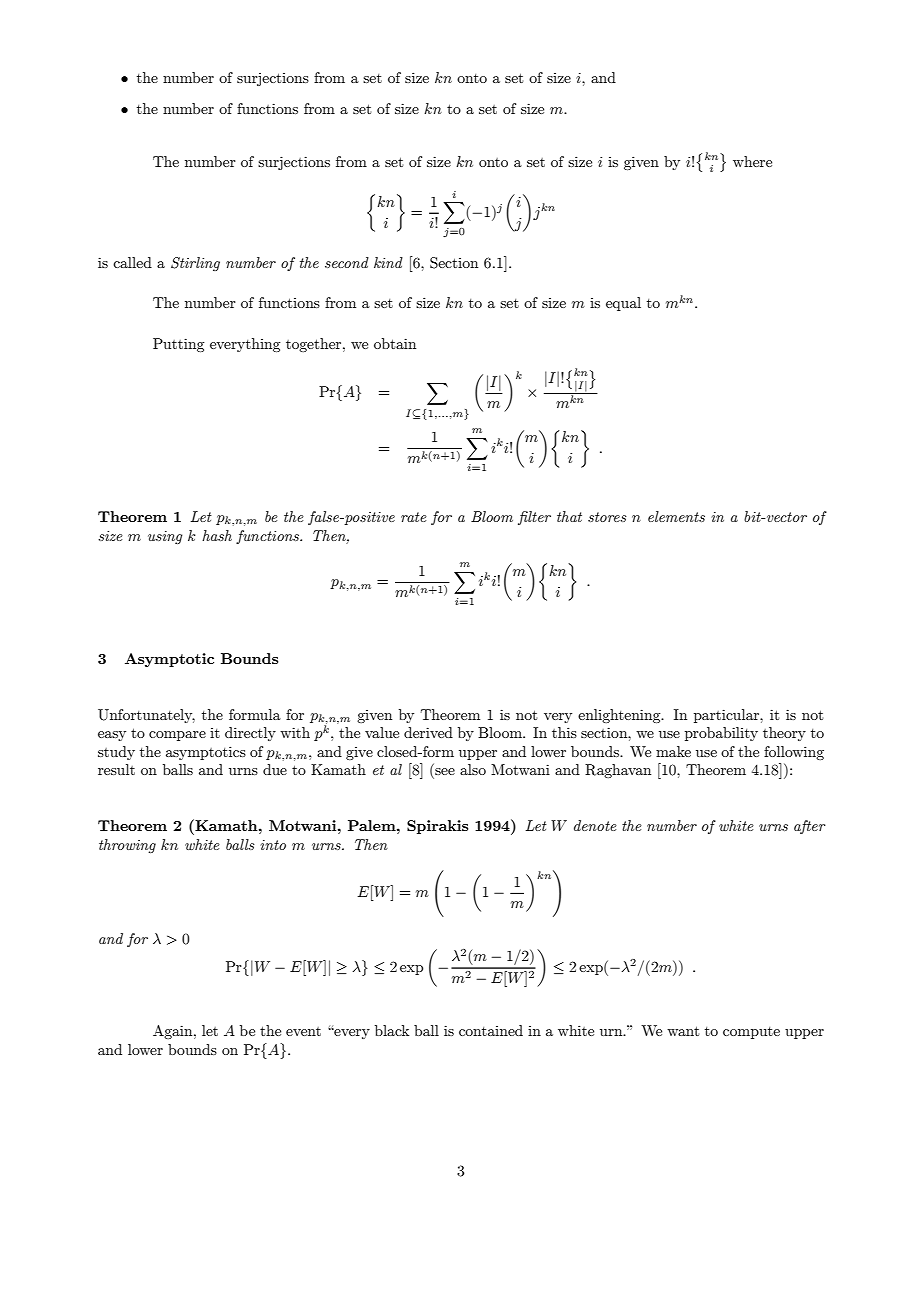 Image resolution: width=924 pixels, height=1308 pixels. What do you see at coordinates (414, 517) in the screenshot?
I see `rate` at bounding box center [414, 517].
